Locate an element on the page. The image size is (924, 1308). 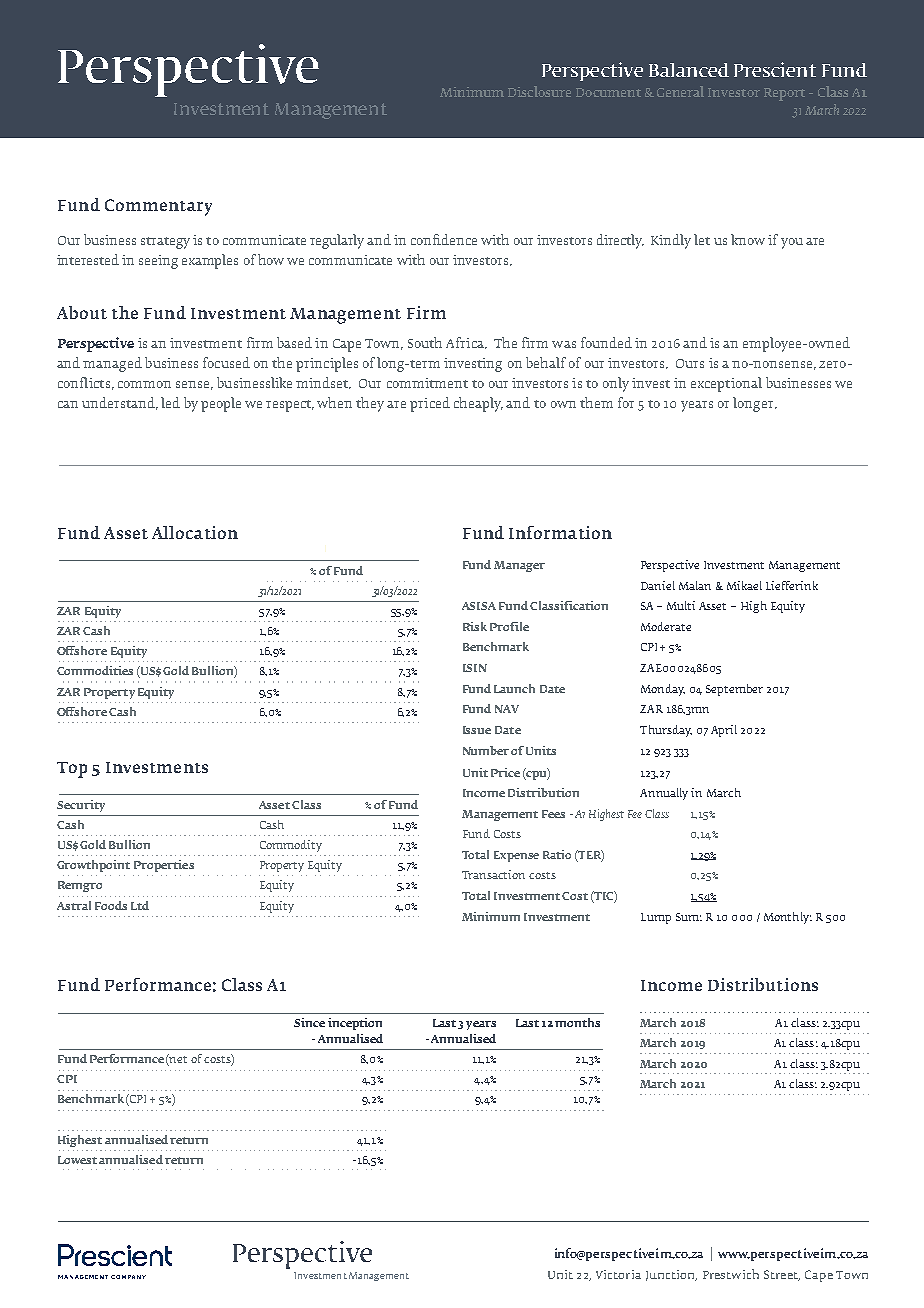
Victoria is located at coordinates (618, 1274).
